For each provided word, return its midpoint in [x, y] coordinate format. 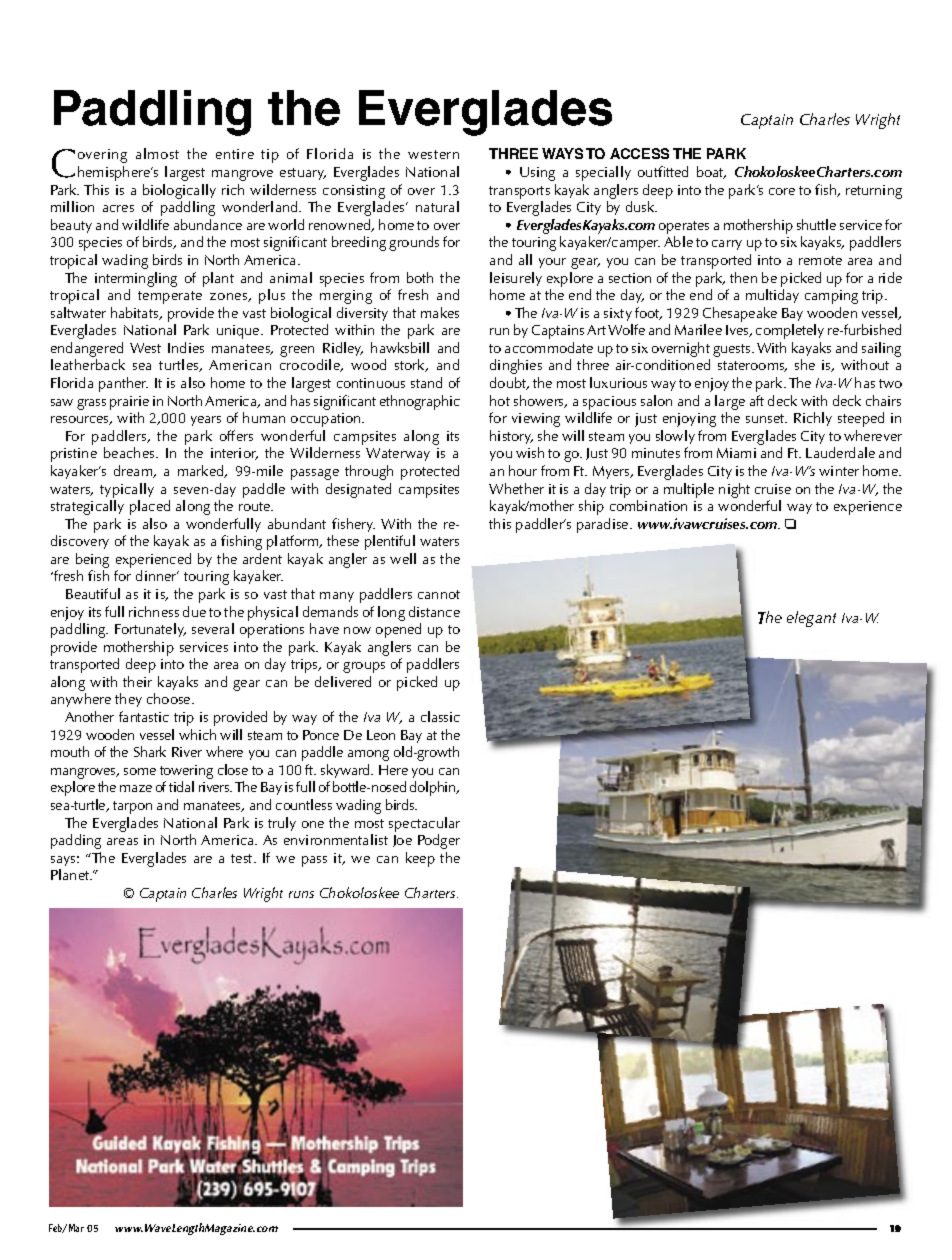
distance [434, 611]
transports [519, 192]
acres [118, 208]
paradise [604, 525]
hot [500, 400]
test [243, 858]
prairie [129, 403]
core [782, 191]
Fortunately [150, 630]
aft [757, 400]
